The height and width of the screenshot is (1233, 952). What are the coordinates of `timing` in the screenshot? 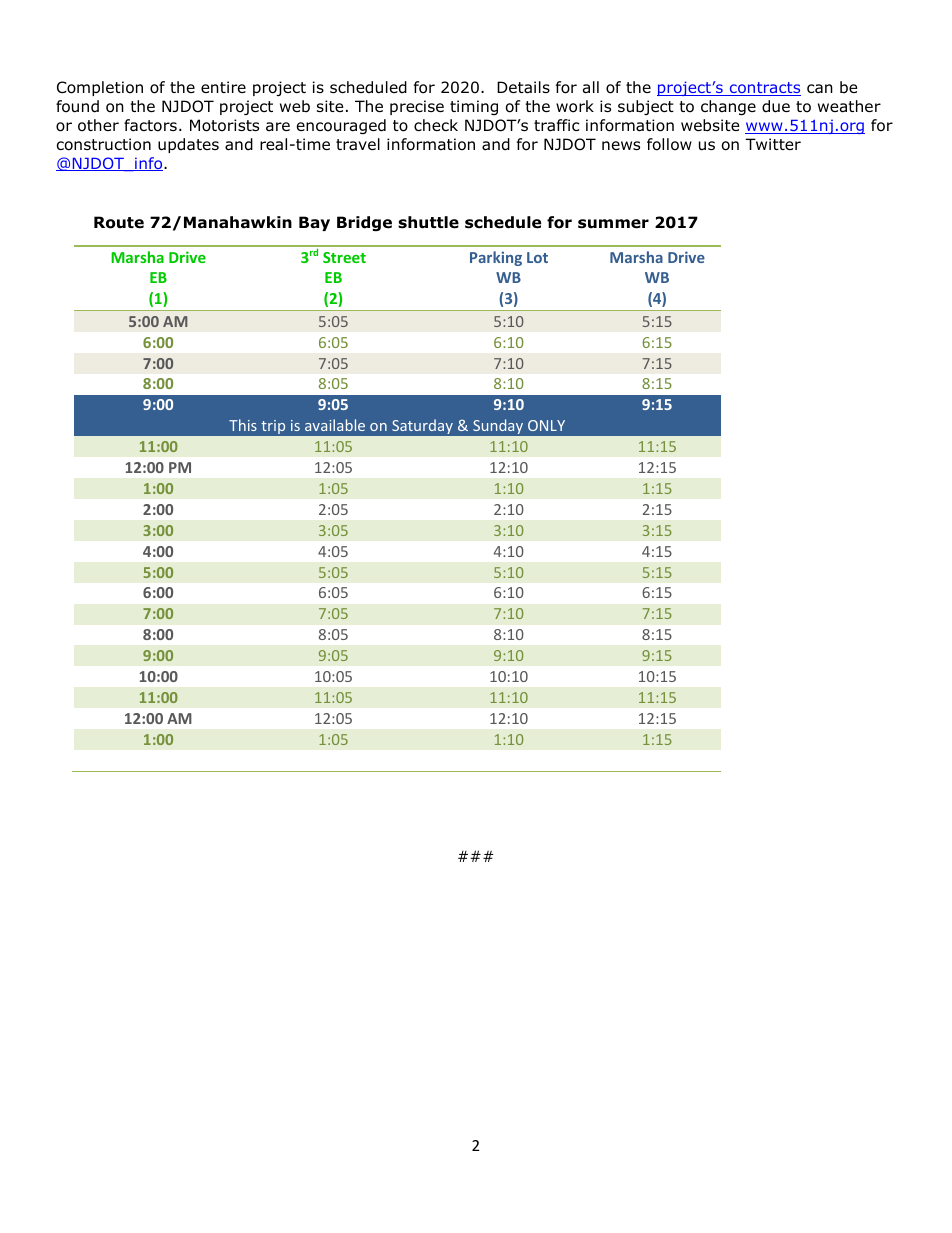 It's located at (474, 107).
